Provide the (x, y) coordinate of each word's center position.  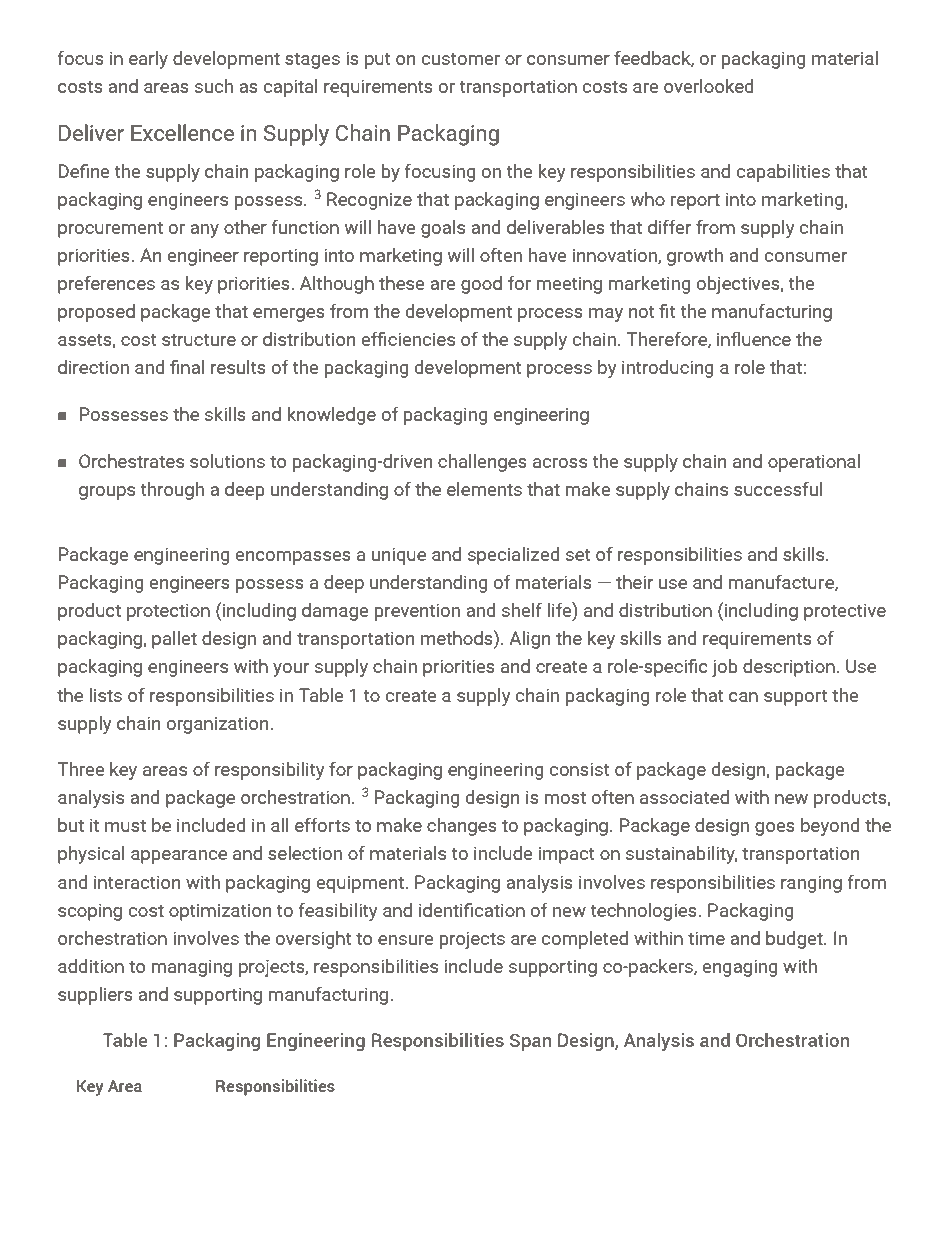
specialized (514, 556)
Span (530, 1042)
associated (684, 797)
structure (199, 340)
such (214, 86)
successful (778, 488)
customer (461, 59)
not (641, 312)
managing (192, 968)
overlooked (709, 86)
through (172, 491)
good (481, 285)
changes (462, 827)
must (125, 826)
